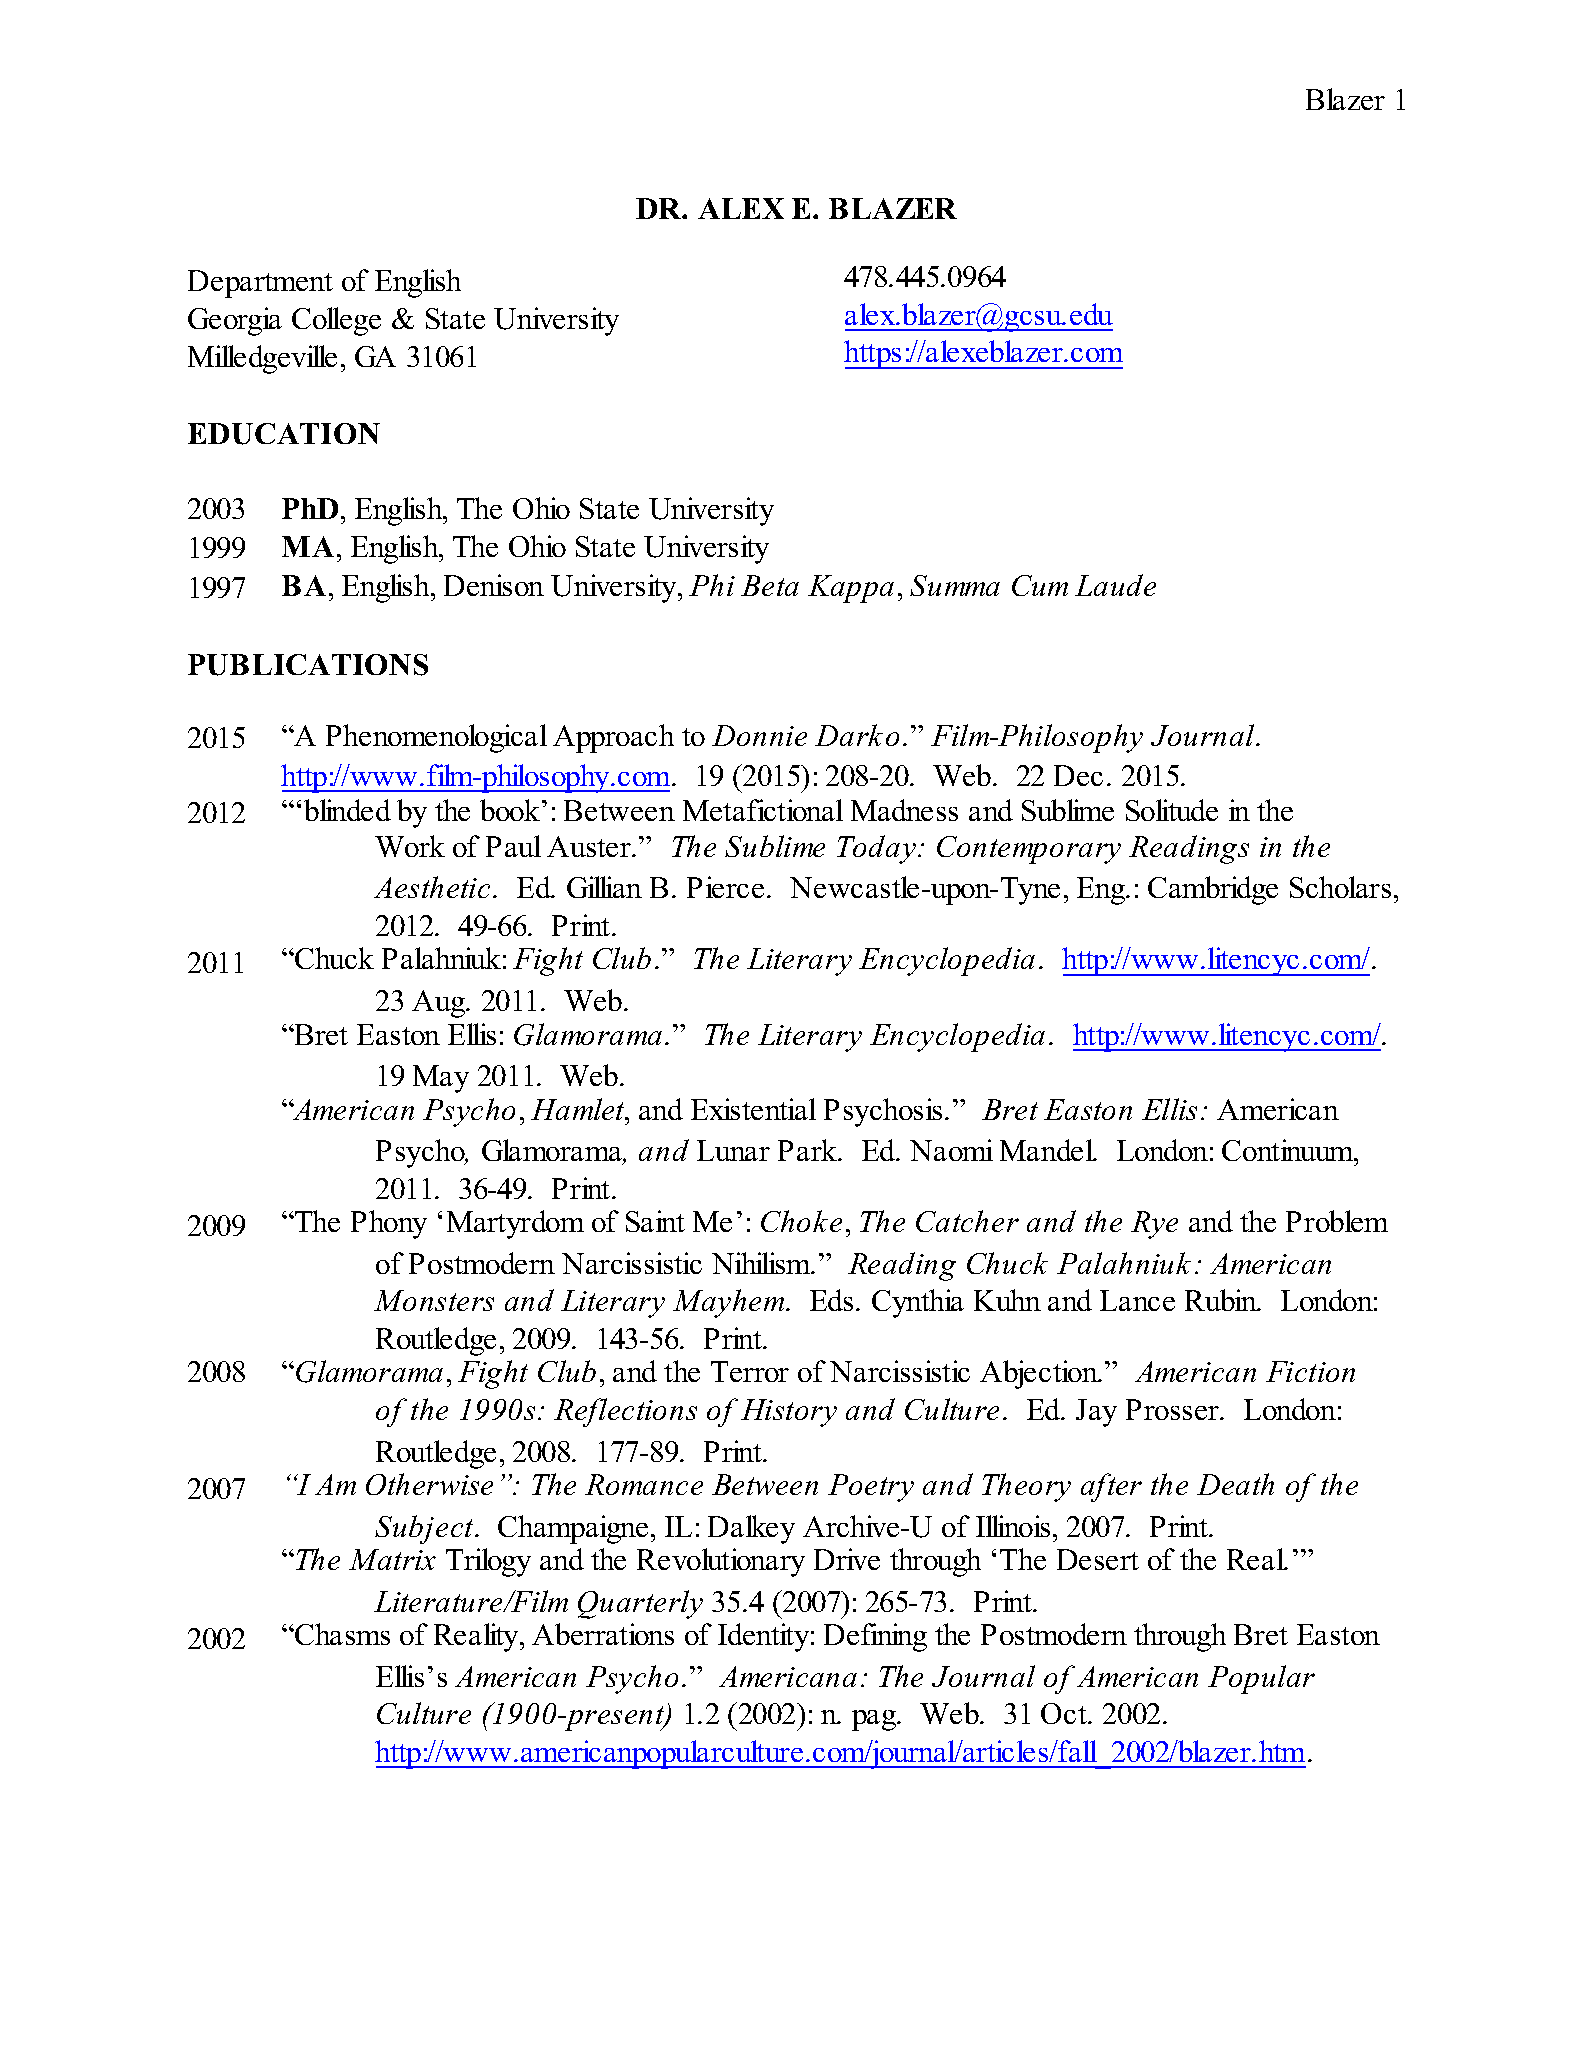 This screenshot has width=1596, height=2065. I want to click on Rye, so click(1154, 1225).
